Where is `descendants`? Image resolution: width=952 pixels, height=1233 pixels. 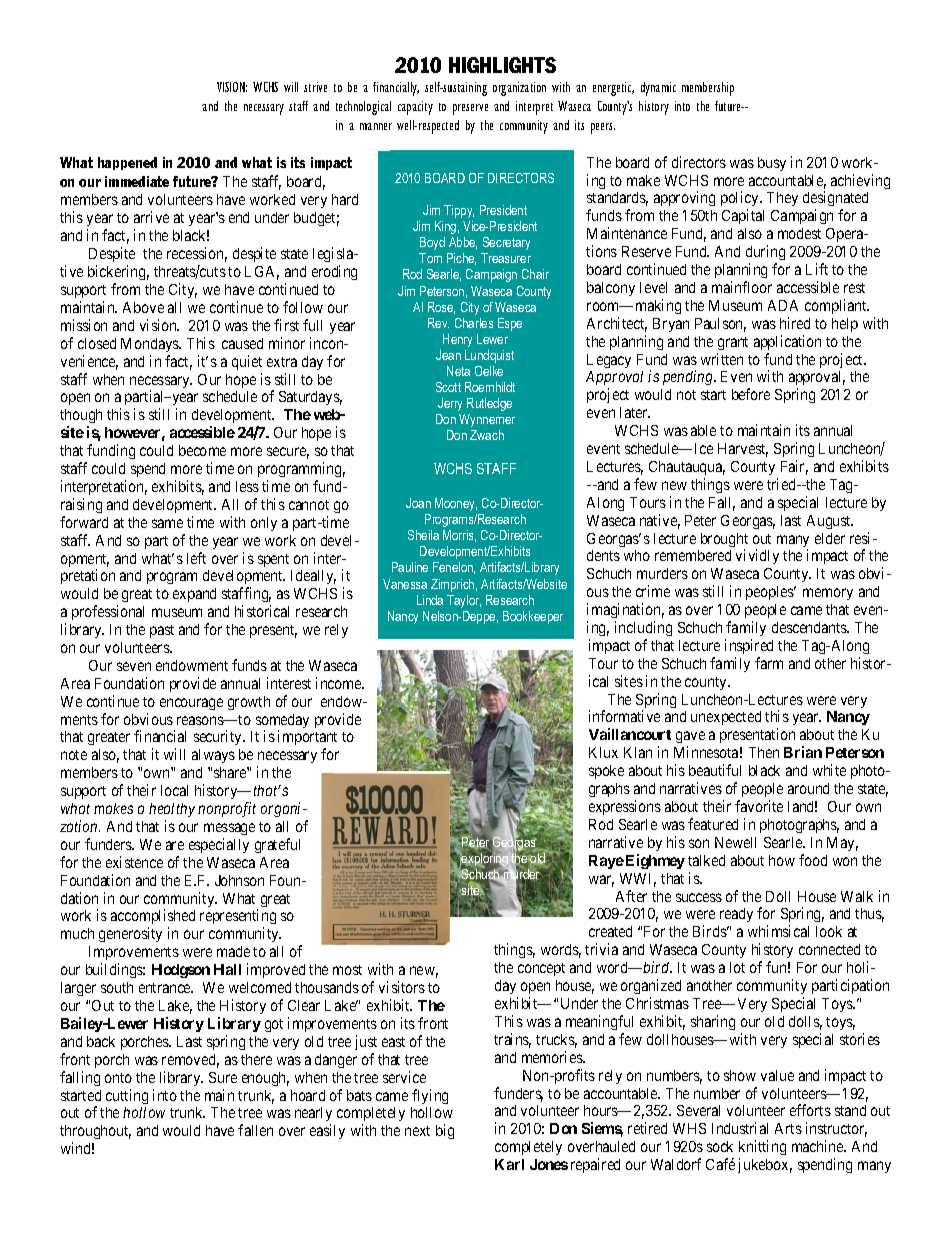 descendants is located at coordinates (810, 627).
